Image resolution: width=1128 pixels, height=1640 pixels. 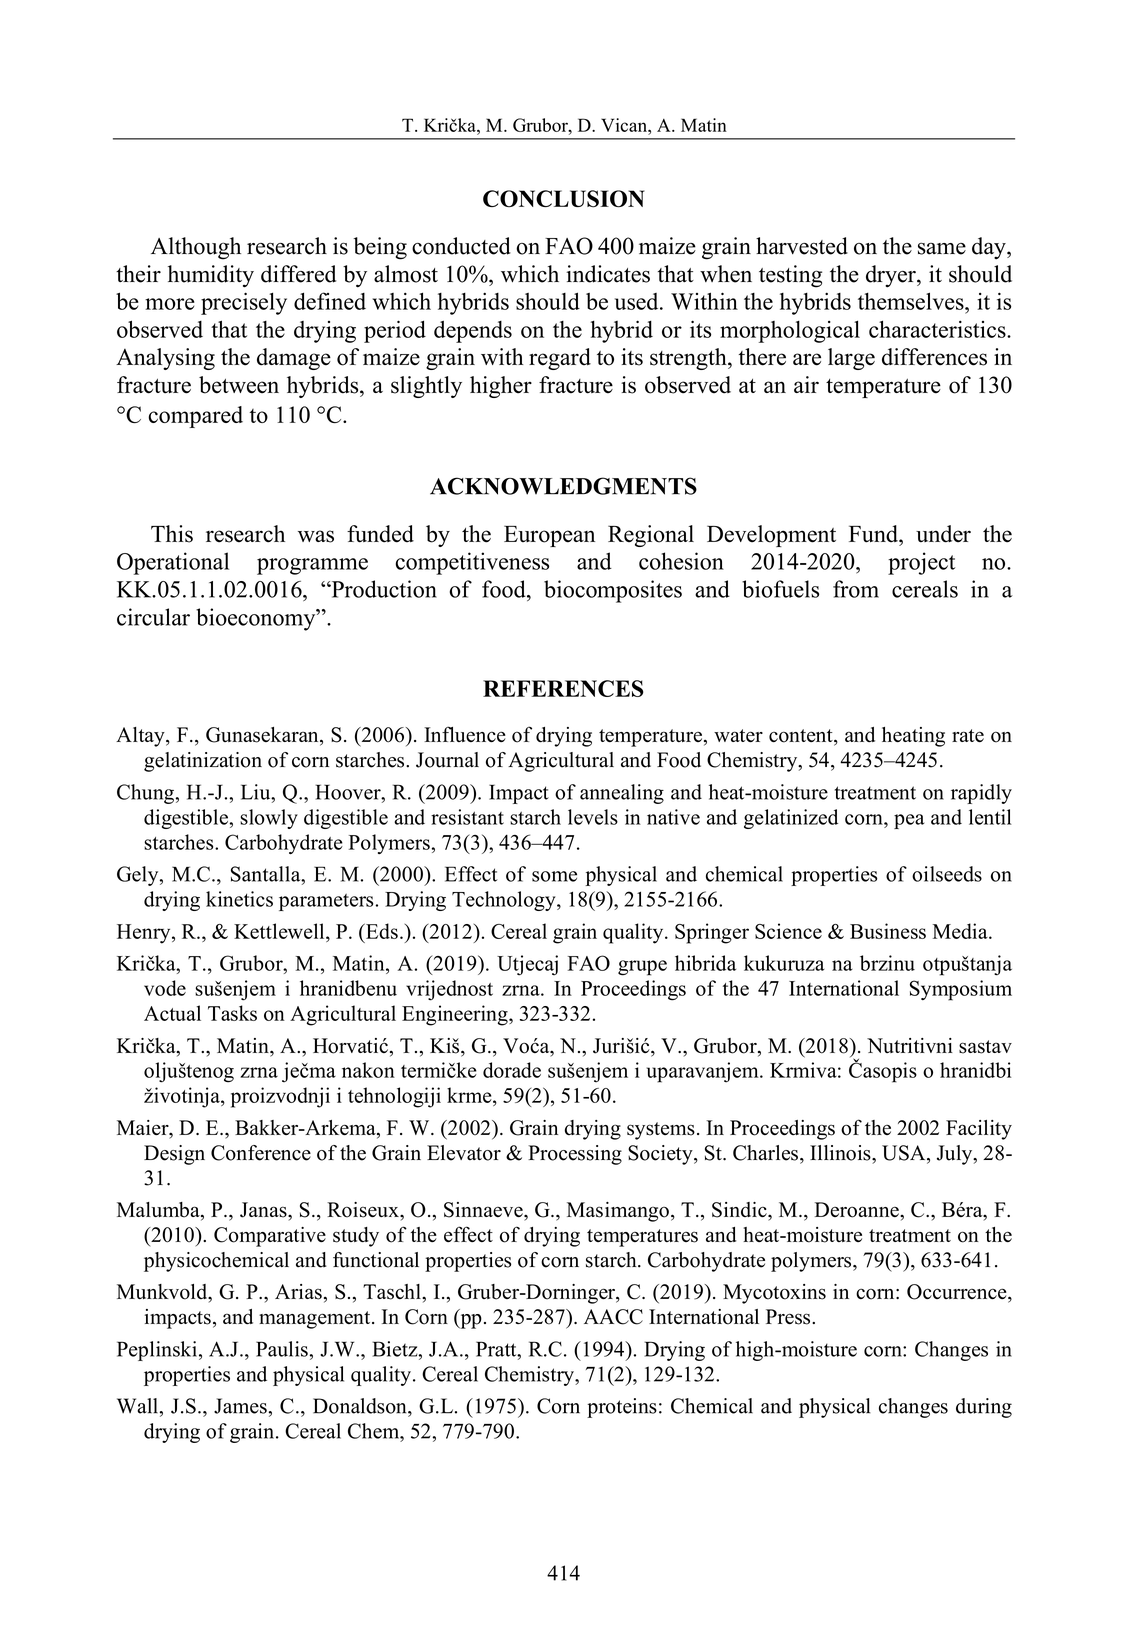 I want to click on Although, so click(x=196, y=248).
